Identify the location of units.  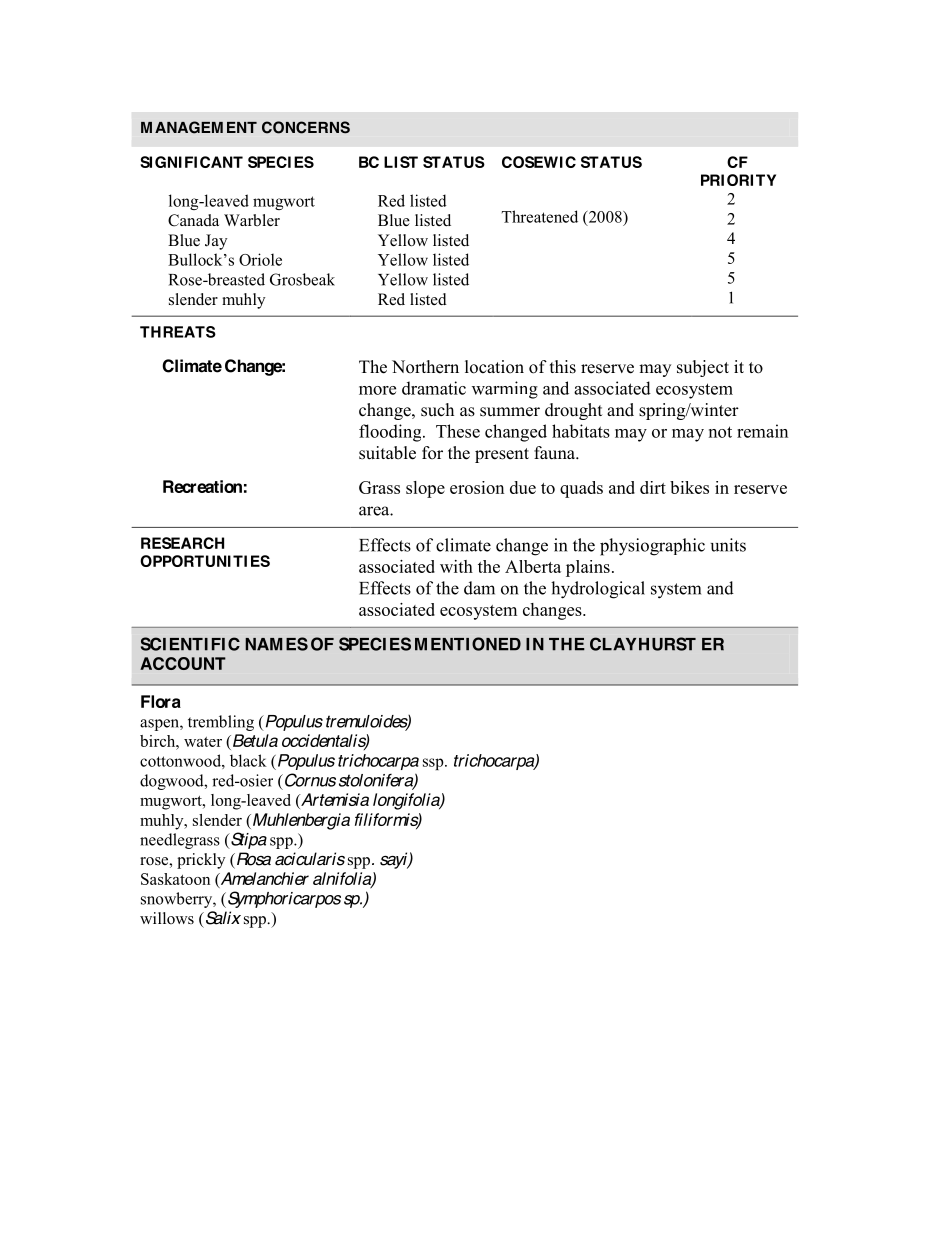
(728, 545).
